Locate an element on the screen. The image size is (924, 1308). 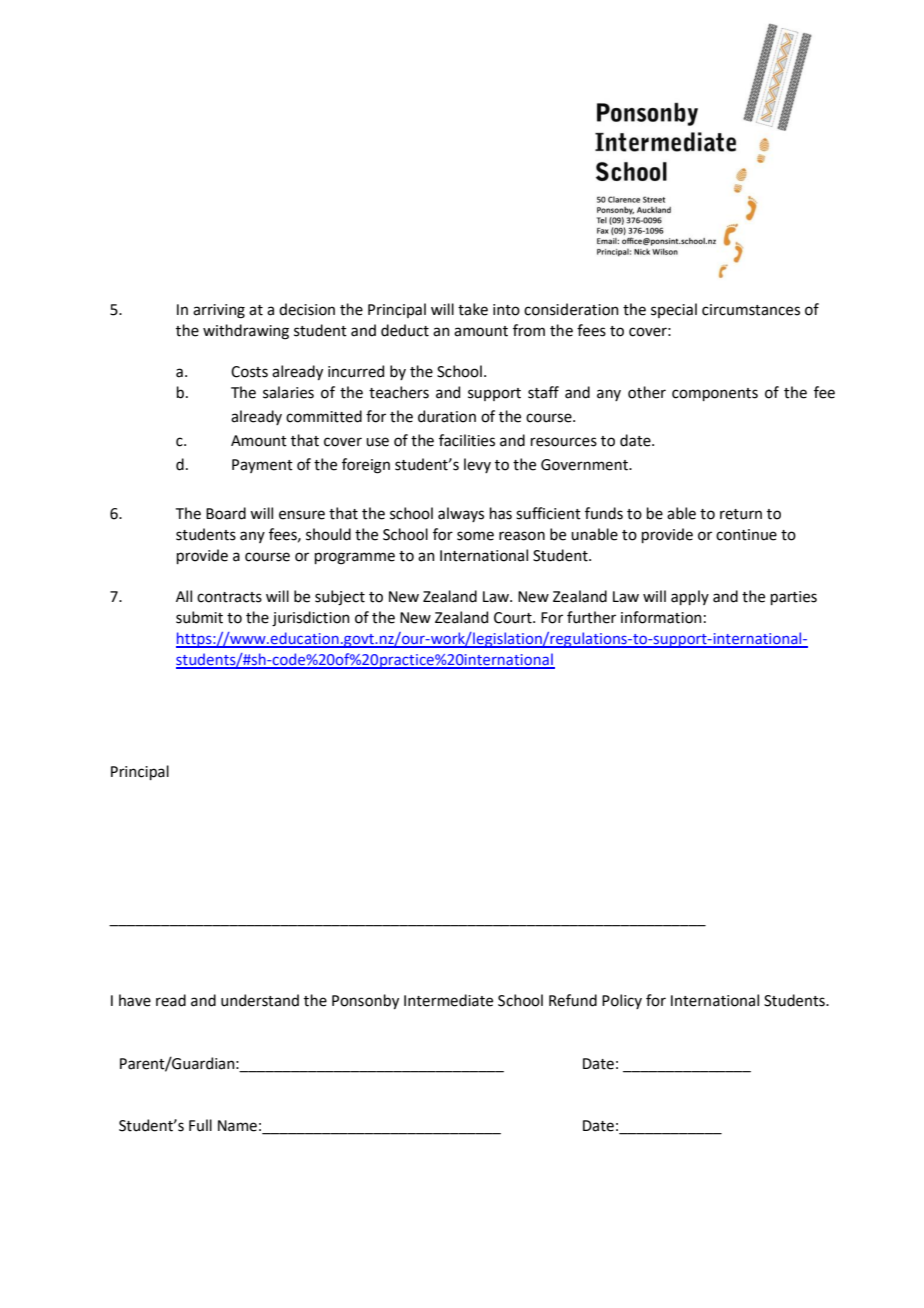
understand is located at coordinates (260, 1000).
